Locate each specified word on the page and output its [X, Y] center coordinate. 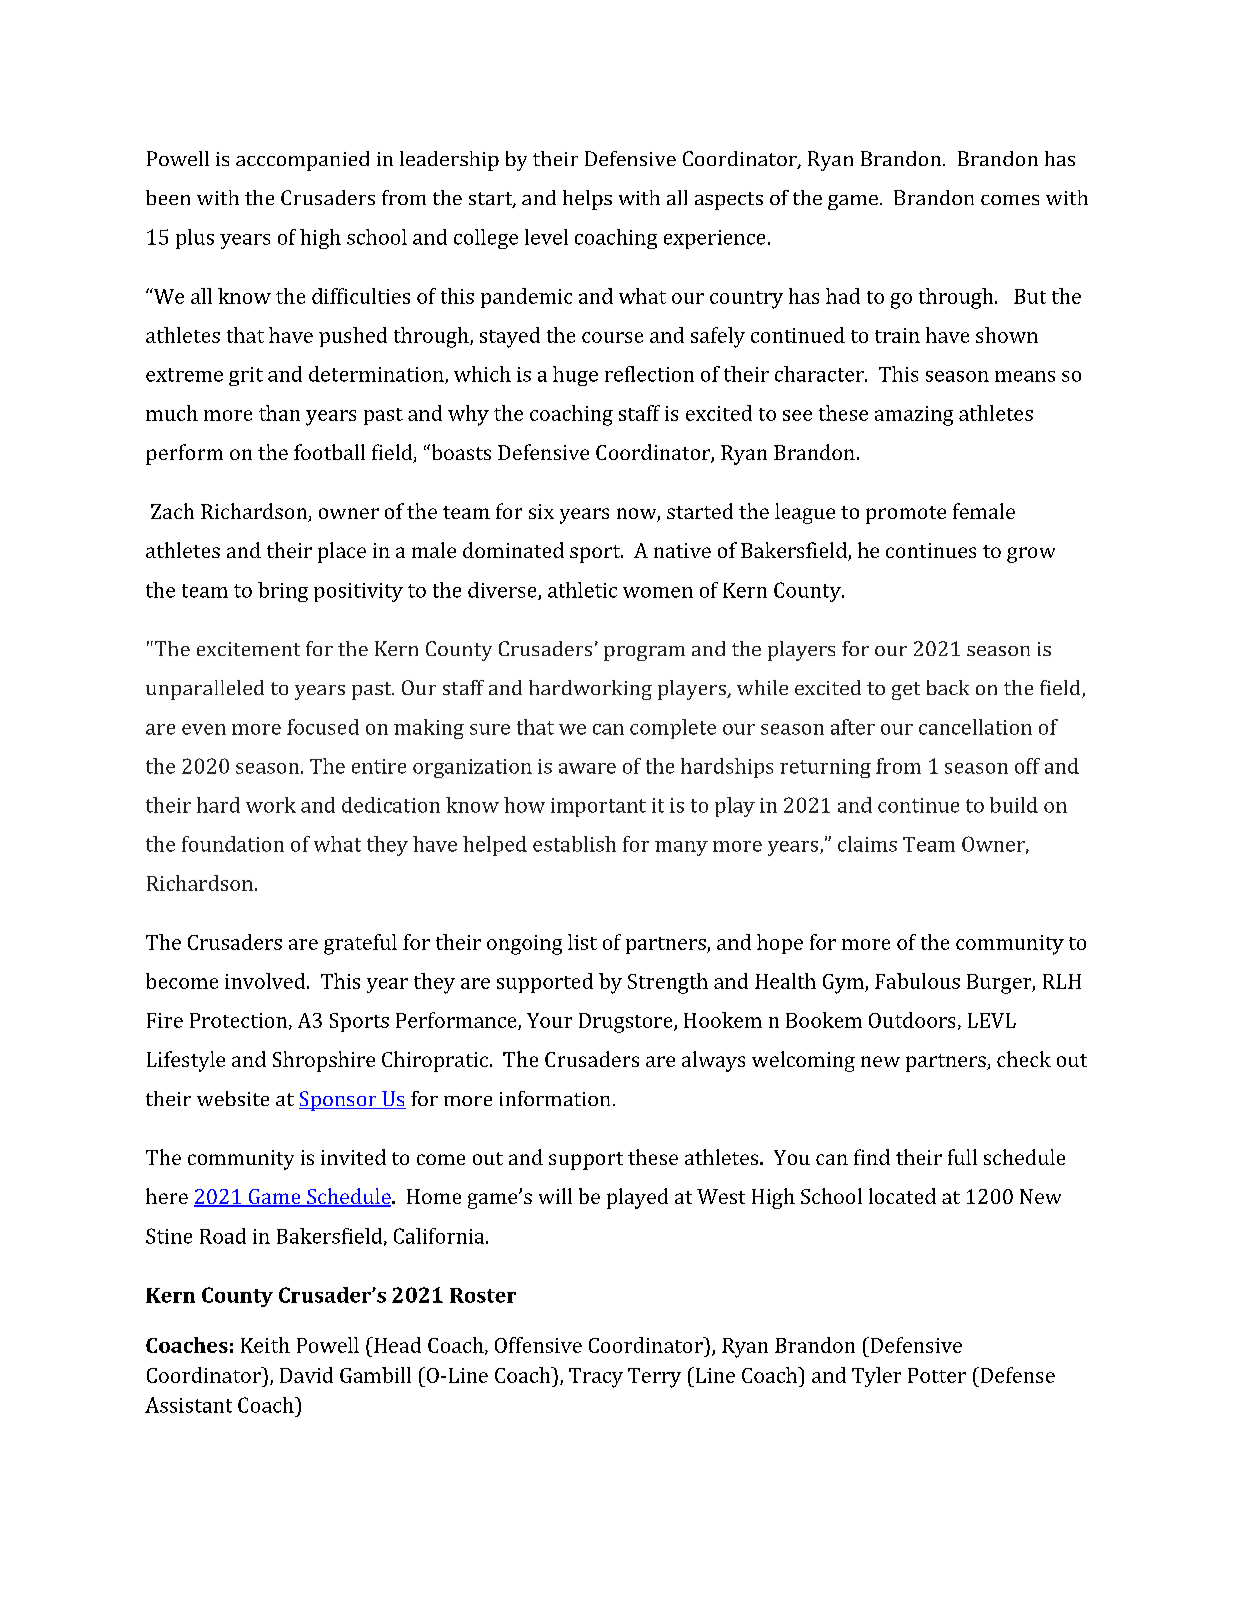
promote [906, 515]
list [582, 942]
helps [587, 200]
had [843, 296]
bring [283, 592]
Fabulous [917, 981]
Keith [265, 1345]
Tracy [596, 1378]
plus [195, 239]
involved [266, 981]
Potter [937, 1375]
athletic [582, 590]
